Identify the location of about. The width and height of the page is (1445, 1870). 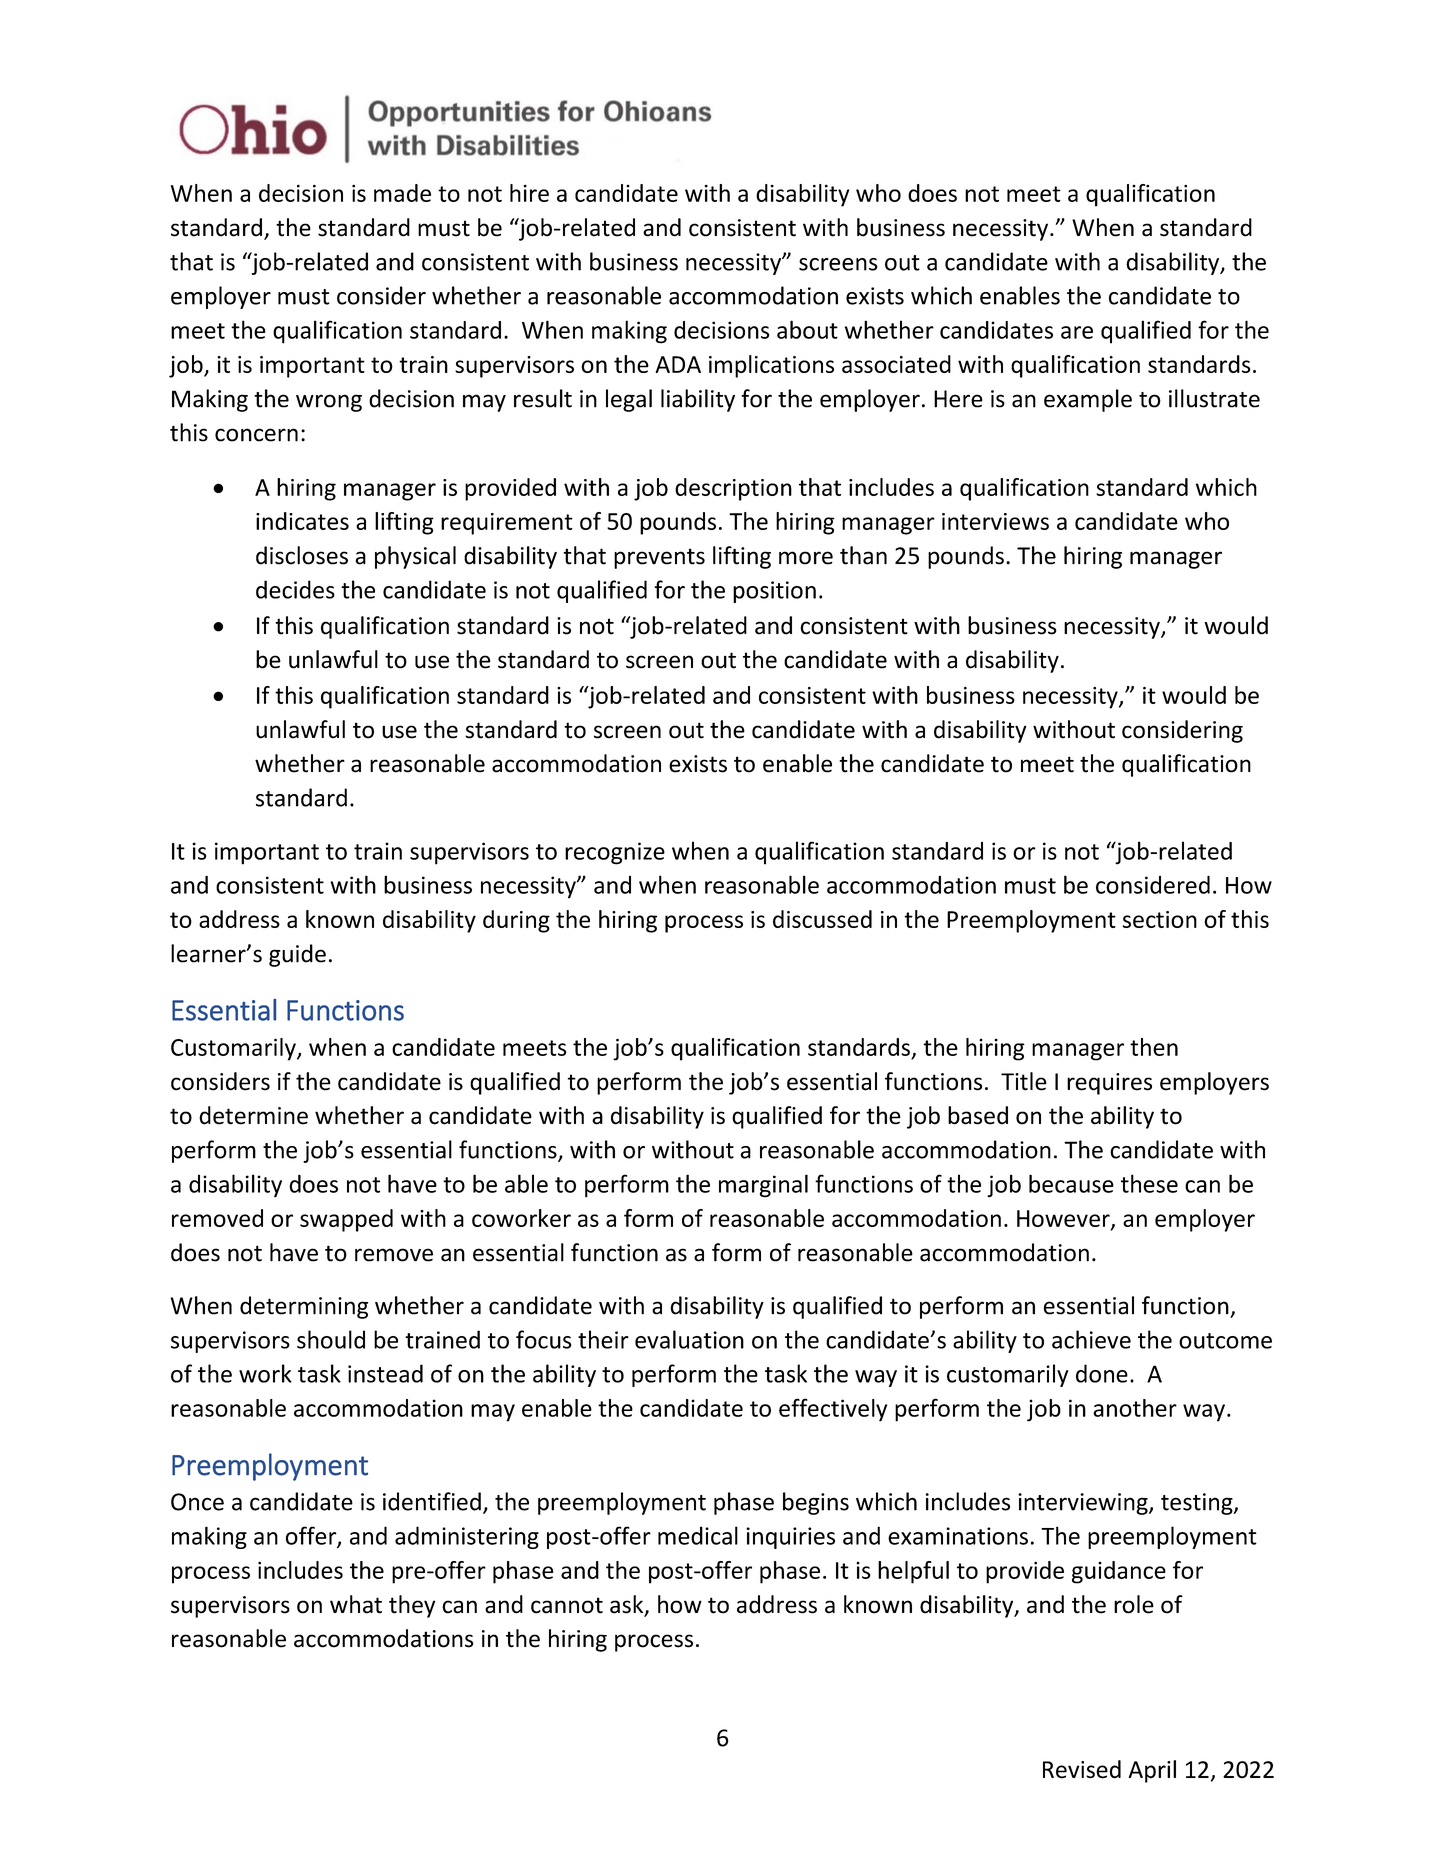
(807, 329).
